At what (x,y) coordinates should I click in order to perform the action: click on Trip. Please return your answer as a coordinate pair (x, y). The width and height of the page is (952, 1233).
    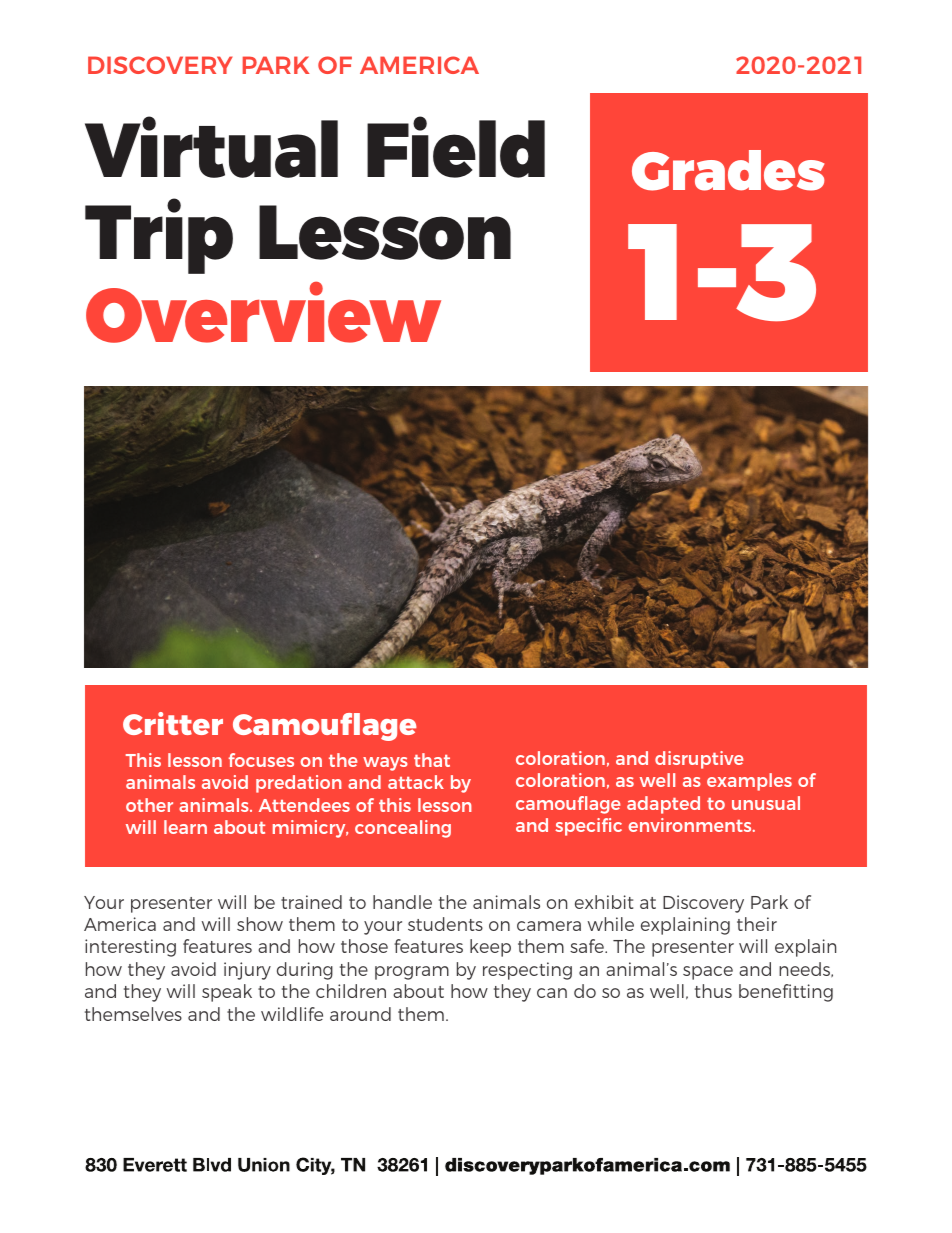
    Looking at the image, I should click on (159, 236).
